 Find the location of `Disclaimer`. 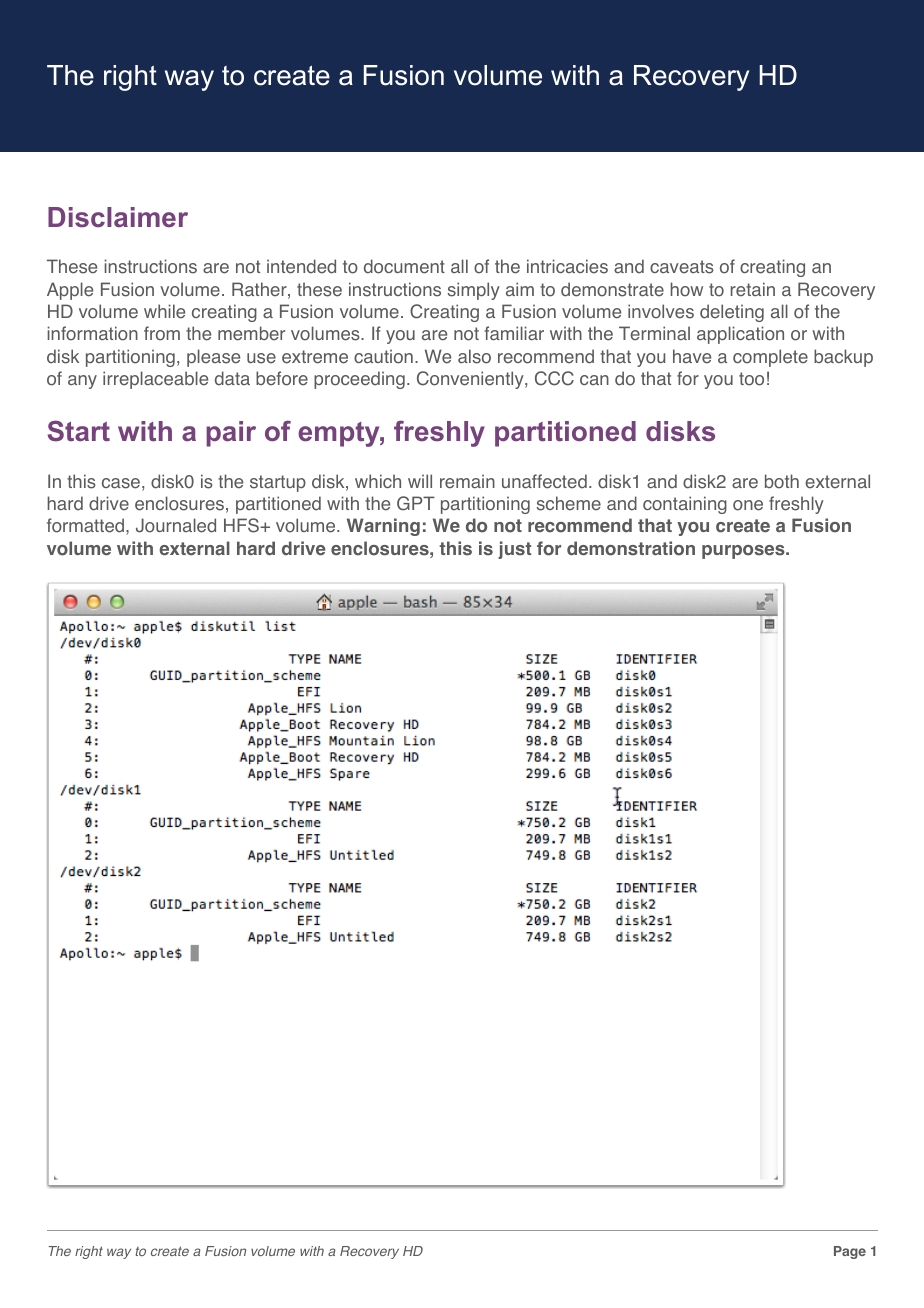

Disclaimer is located at coordinates (118, 217).
